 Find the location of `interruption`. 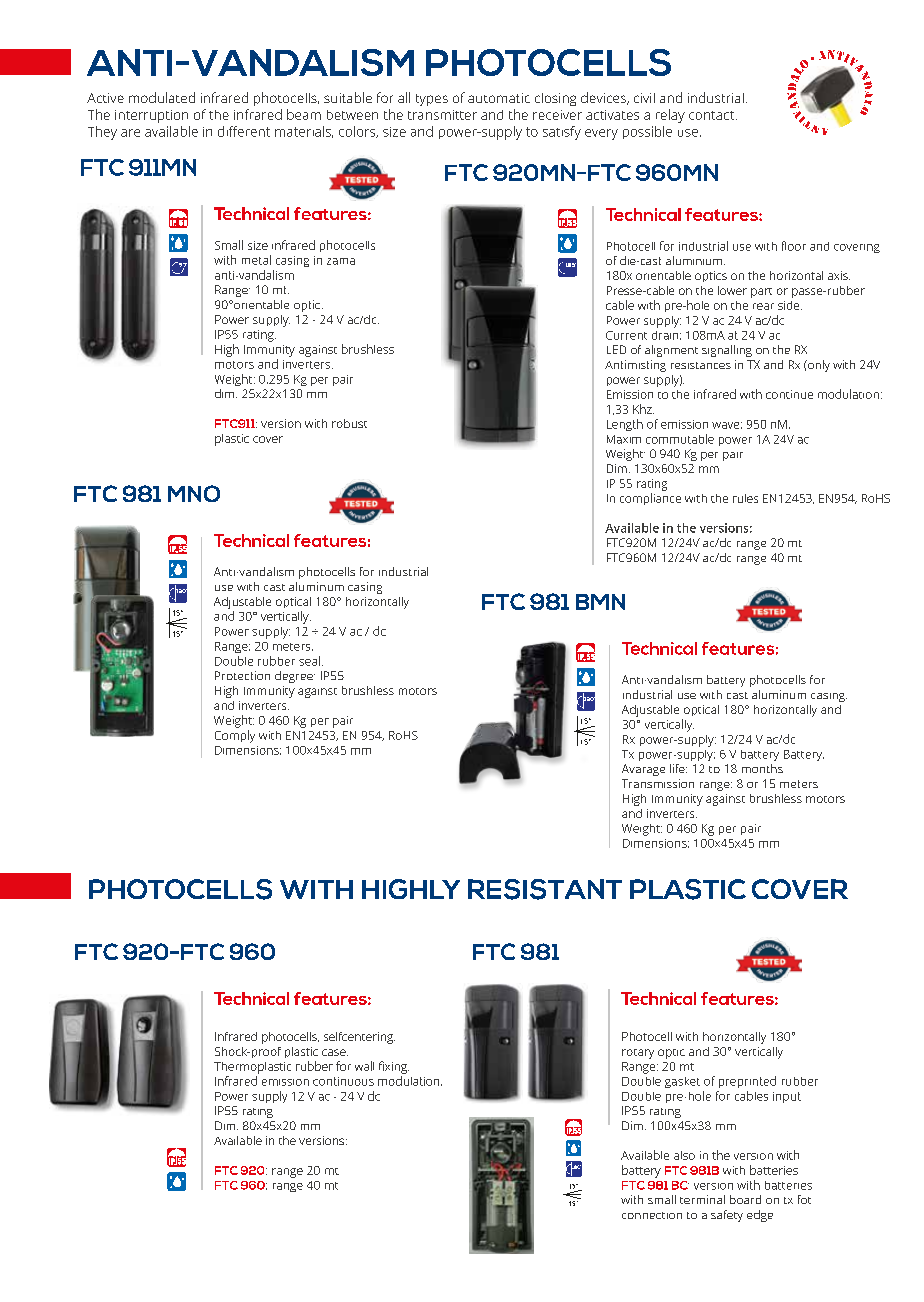

interruption is located at coordinates (151, 116).
